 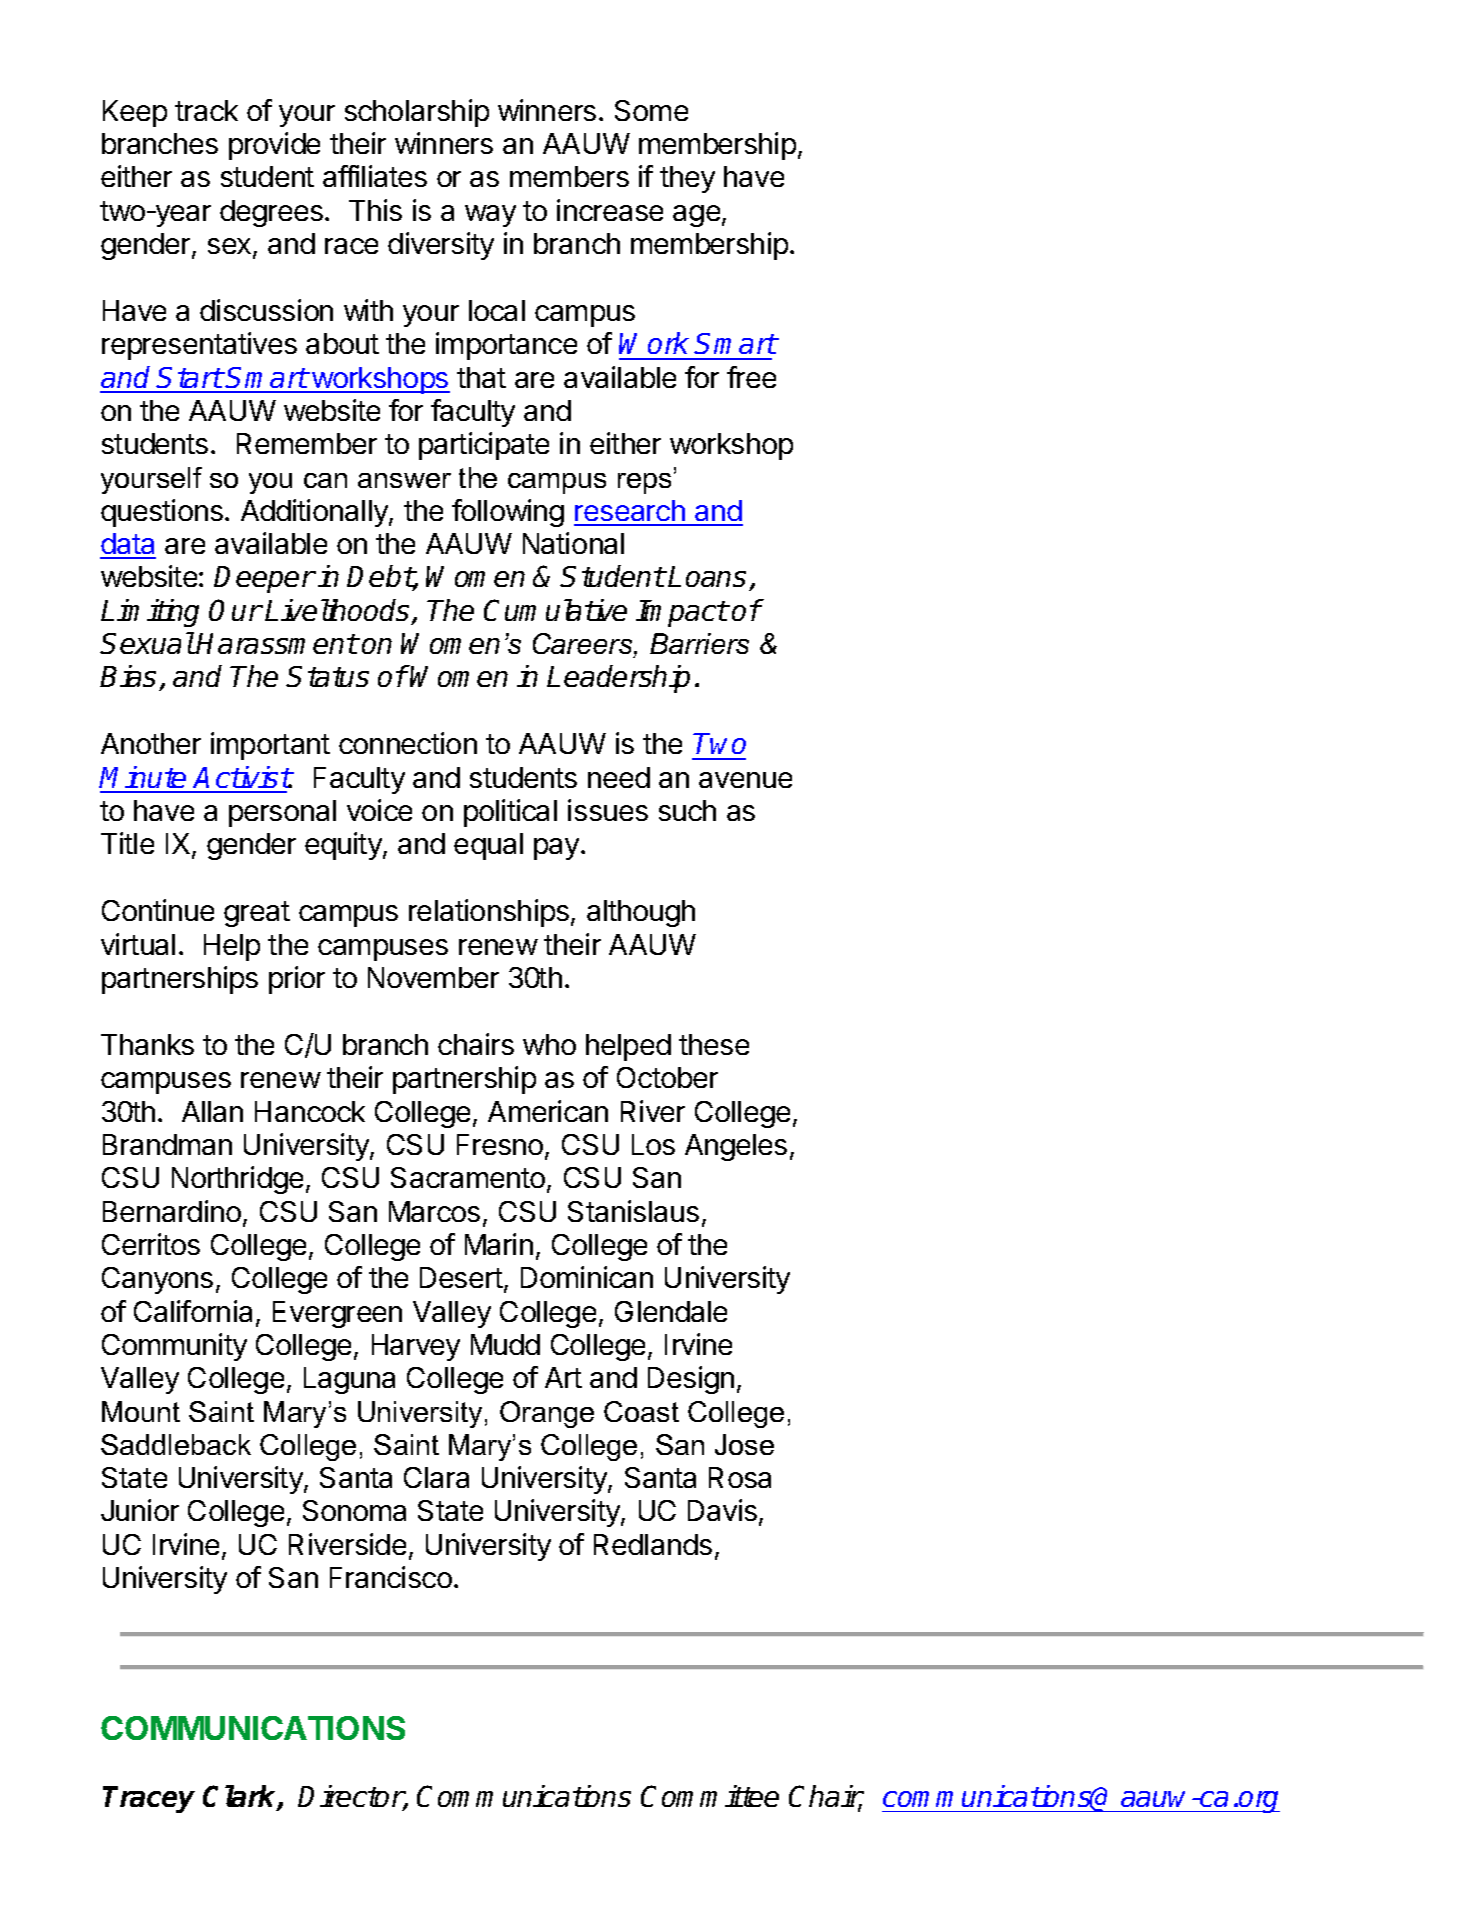 What do you see at coordinates (641, 913) in the image?
I see `although` at bounding box center [641, 913].
